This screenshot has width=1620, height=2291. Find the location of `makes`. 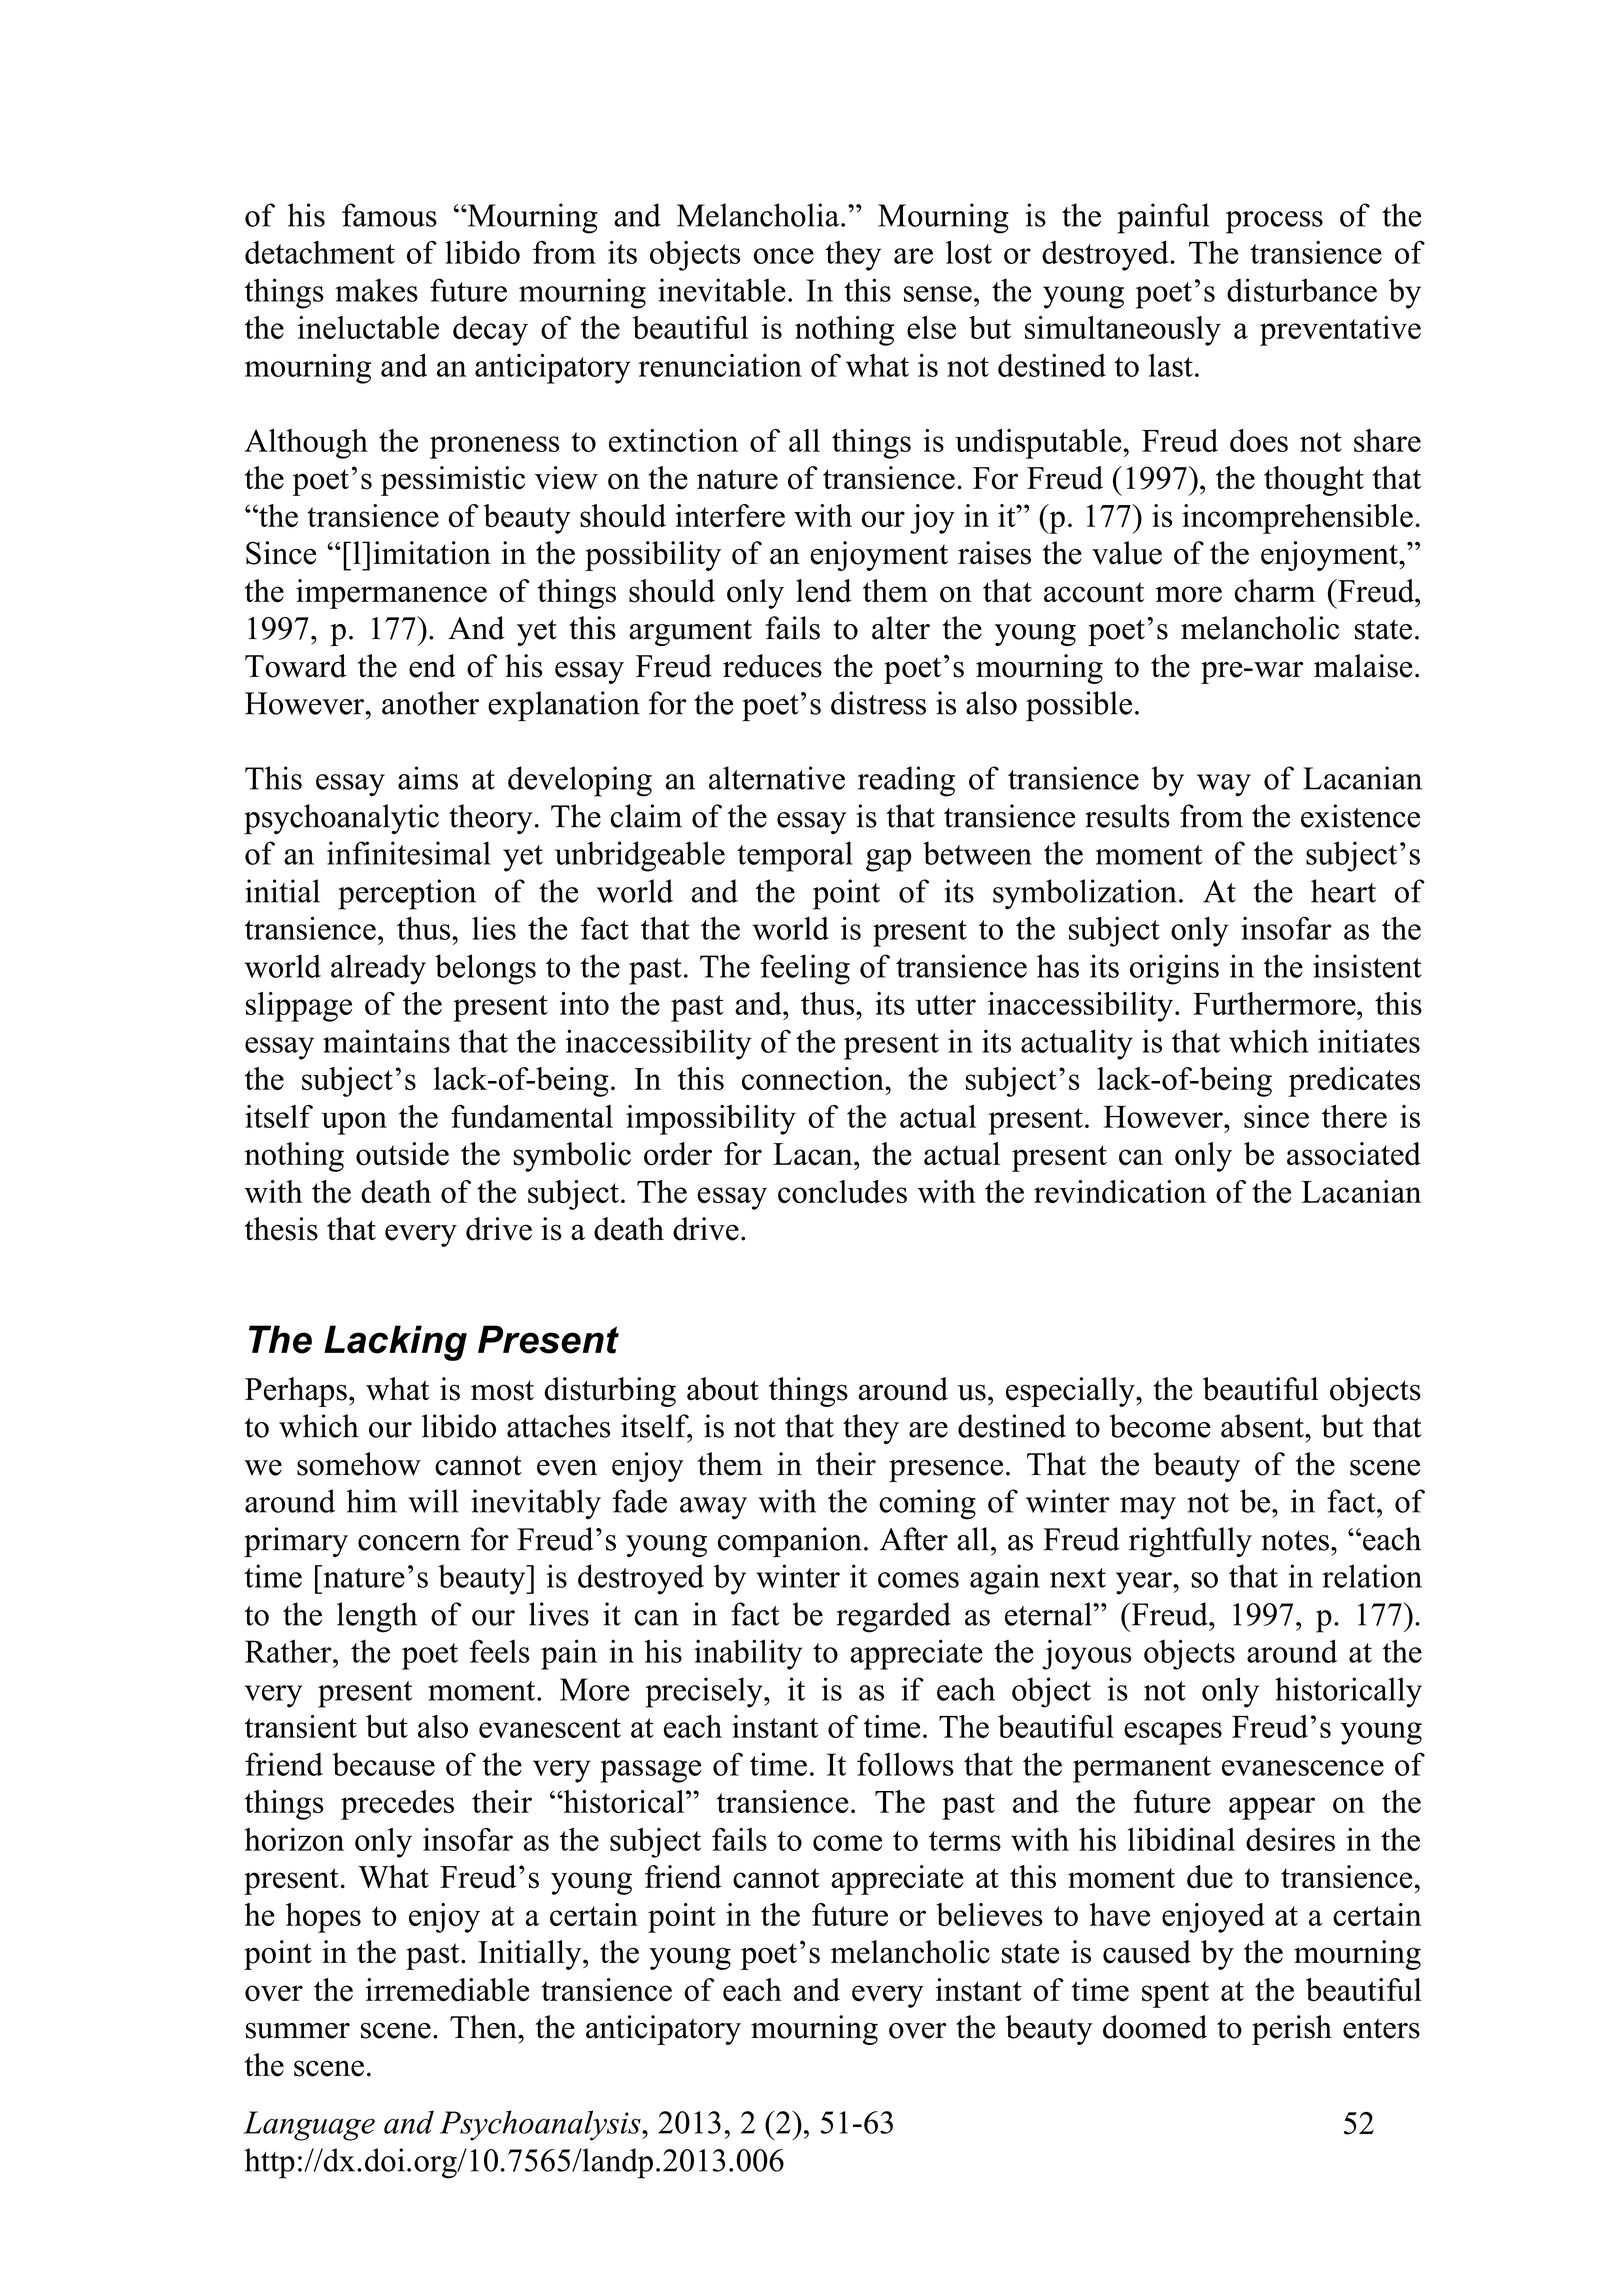

makes is located at coordinates (376, 290).
